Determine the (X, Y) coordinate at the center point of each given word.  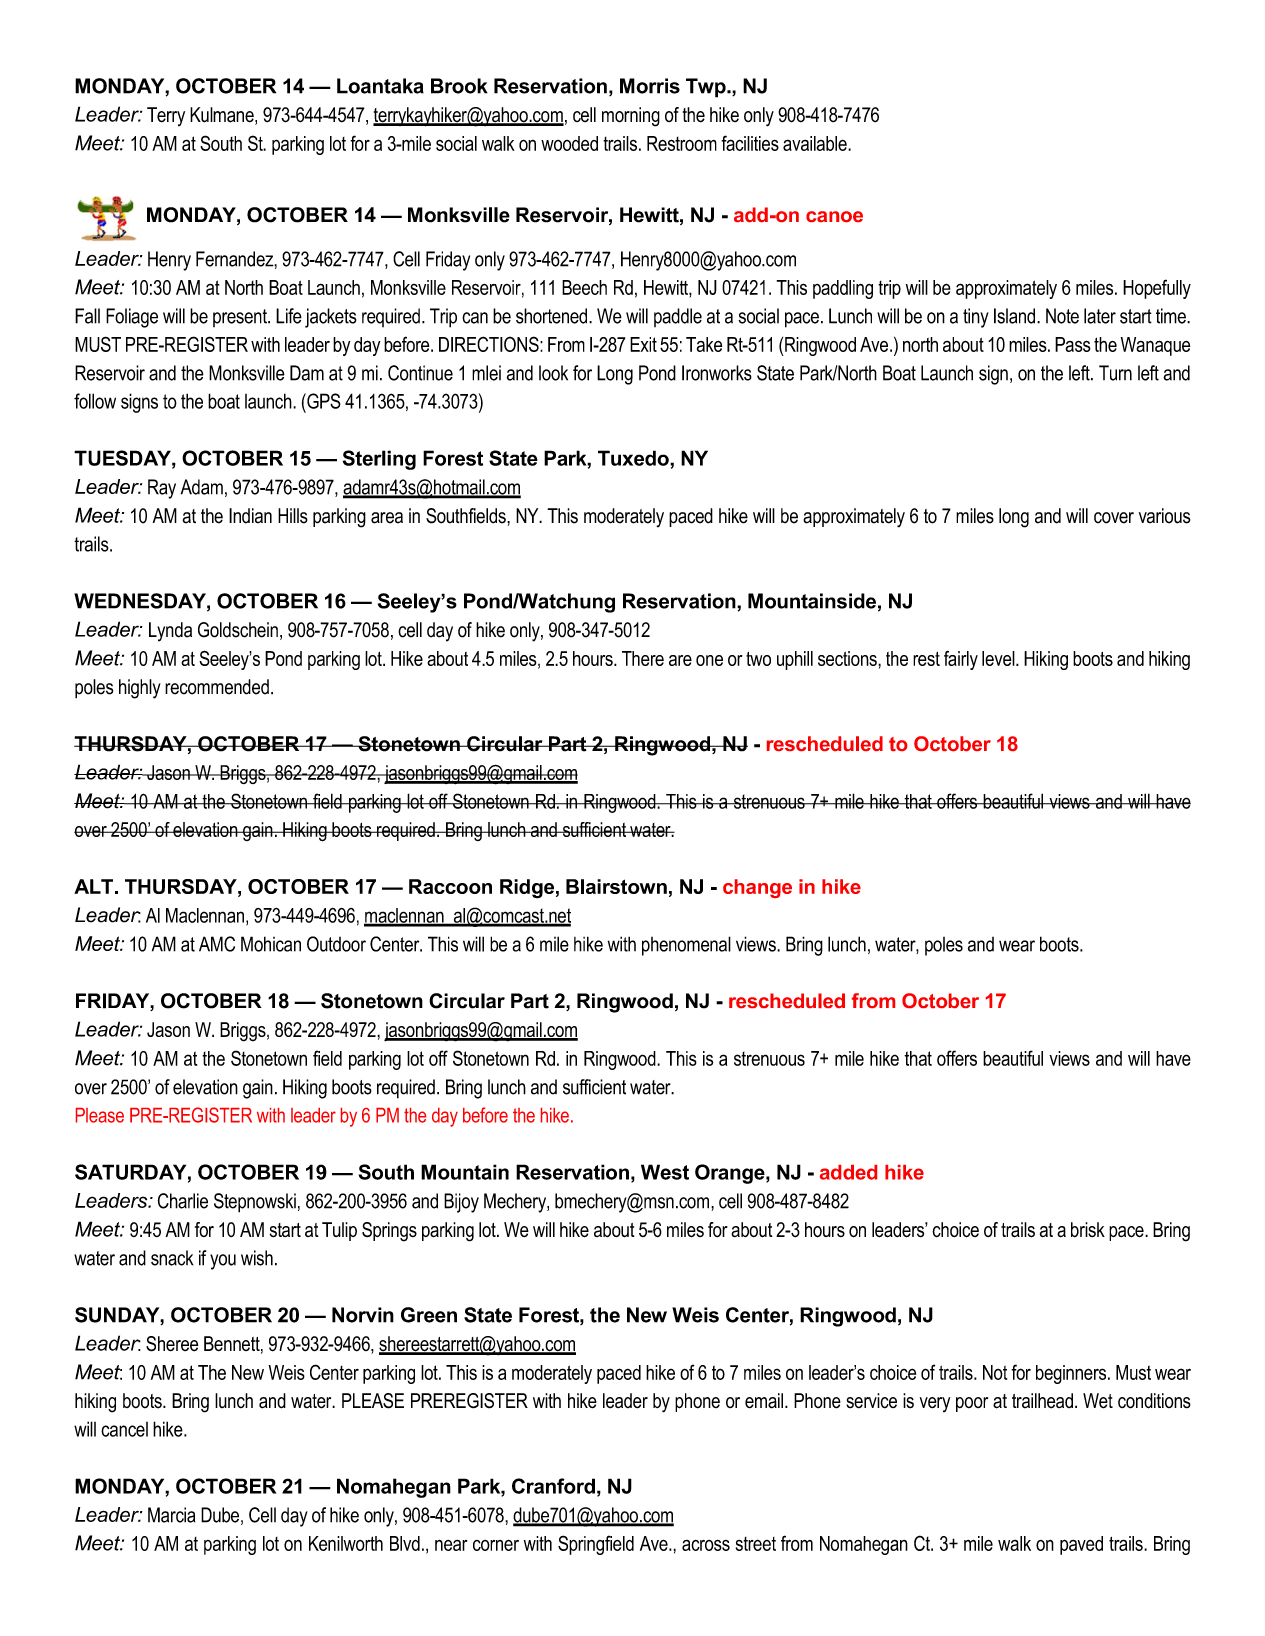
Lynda (170, 632)
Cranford (553, 1486)
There (643, 658)
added (848, 1172)
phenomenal (686, 946)
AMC (217, 944)
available (816, 143)
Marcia (171, 1515)
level (999, 658)
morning (631, 117)
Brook (459, 86)
